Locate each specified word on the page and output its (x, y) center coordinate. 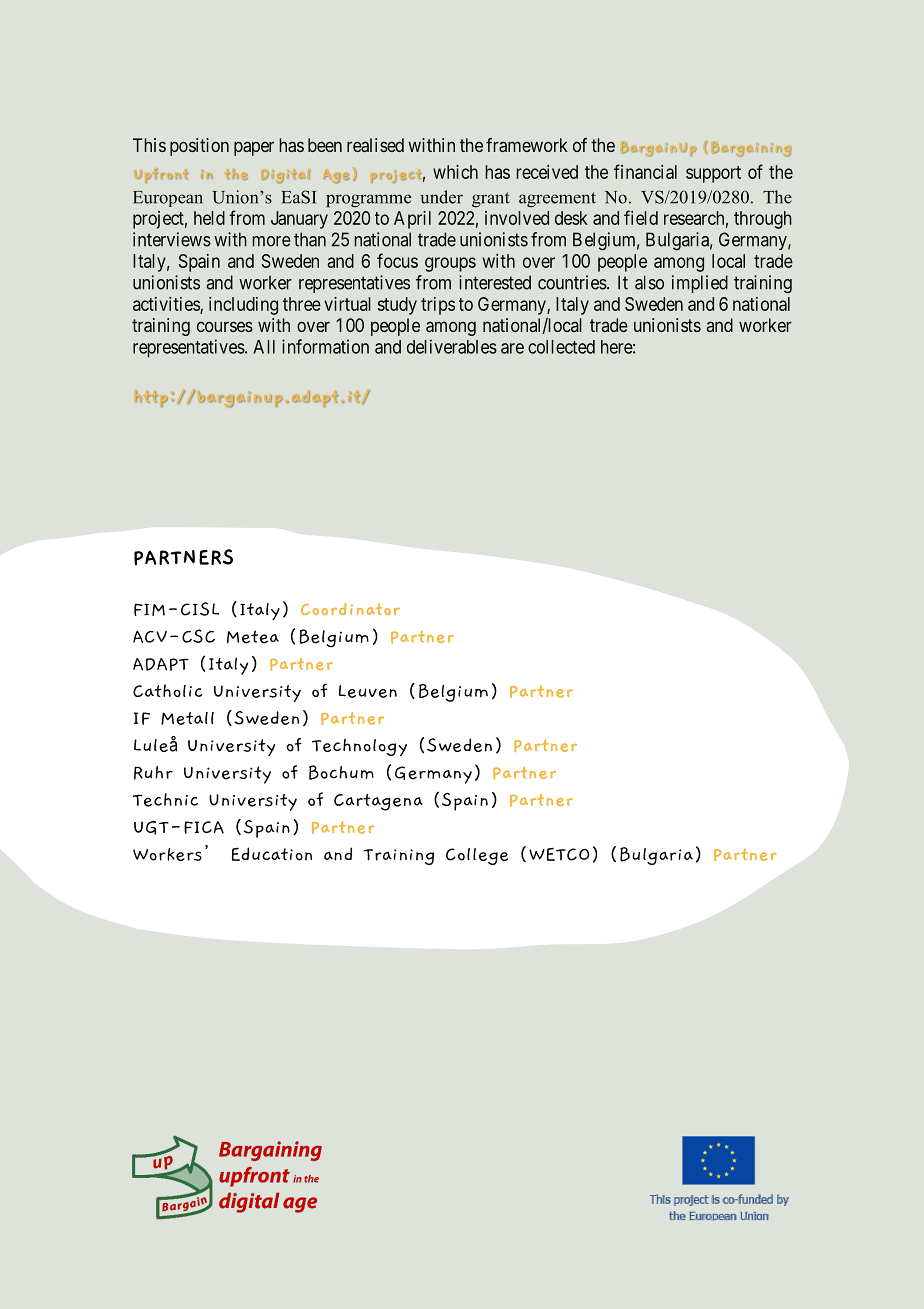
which (455, 172)
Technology (359, 748)
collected (561, 347)
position (199, 147)
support (713, 174)
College (477, 856)
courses (225, 326)
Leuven (368, 691)
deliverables (452, 346)
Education (272, 854)
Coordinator (350, 609)
